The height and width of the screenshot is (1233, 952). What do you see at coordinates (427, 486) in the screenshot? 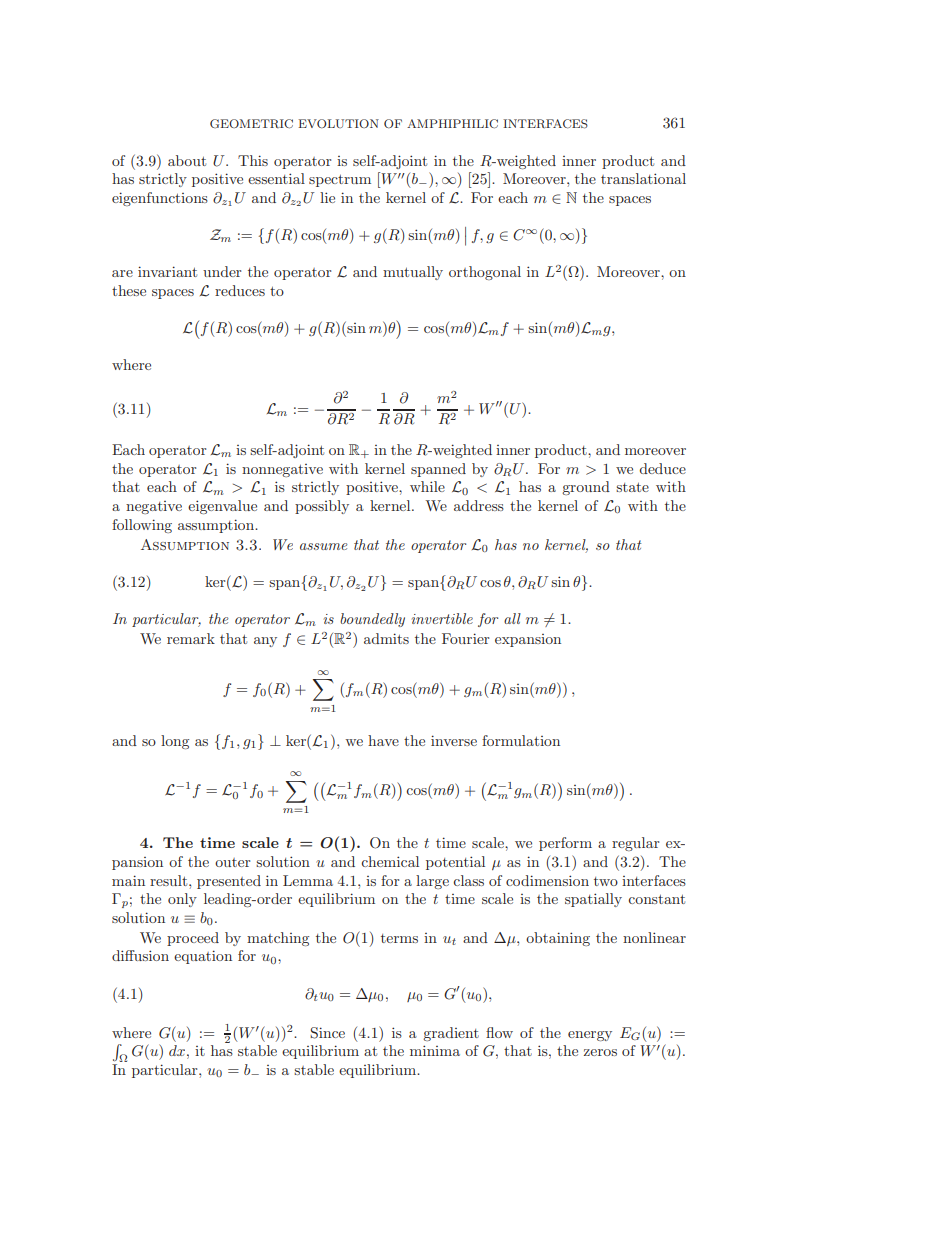
I see `while` at bounding box center [427, 486].
